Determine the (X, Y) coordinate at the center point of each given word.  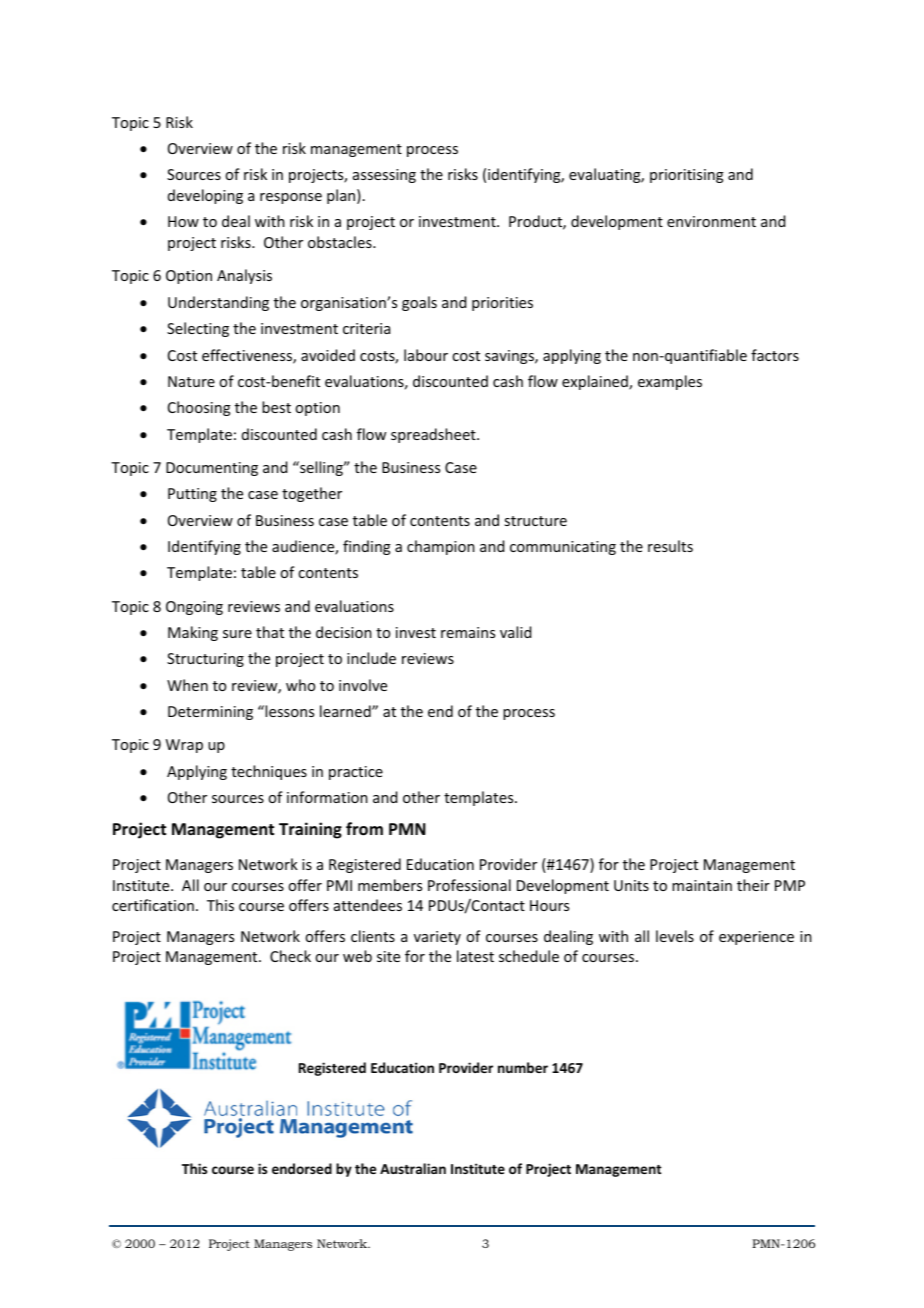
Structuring (205, 660)
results (670, 546)
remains (468, 632)
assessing (384, 176)
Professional (469, 885)
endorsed (302, 1168)
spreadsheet (434, 435)
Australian (413, 1168)
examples (670, 382)
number (523, 1067)
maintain (702, 885)
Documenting (212, 469)
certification (153, 905)
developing (205, 196)
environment (711, 221)
